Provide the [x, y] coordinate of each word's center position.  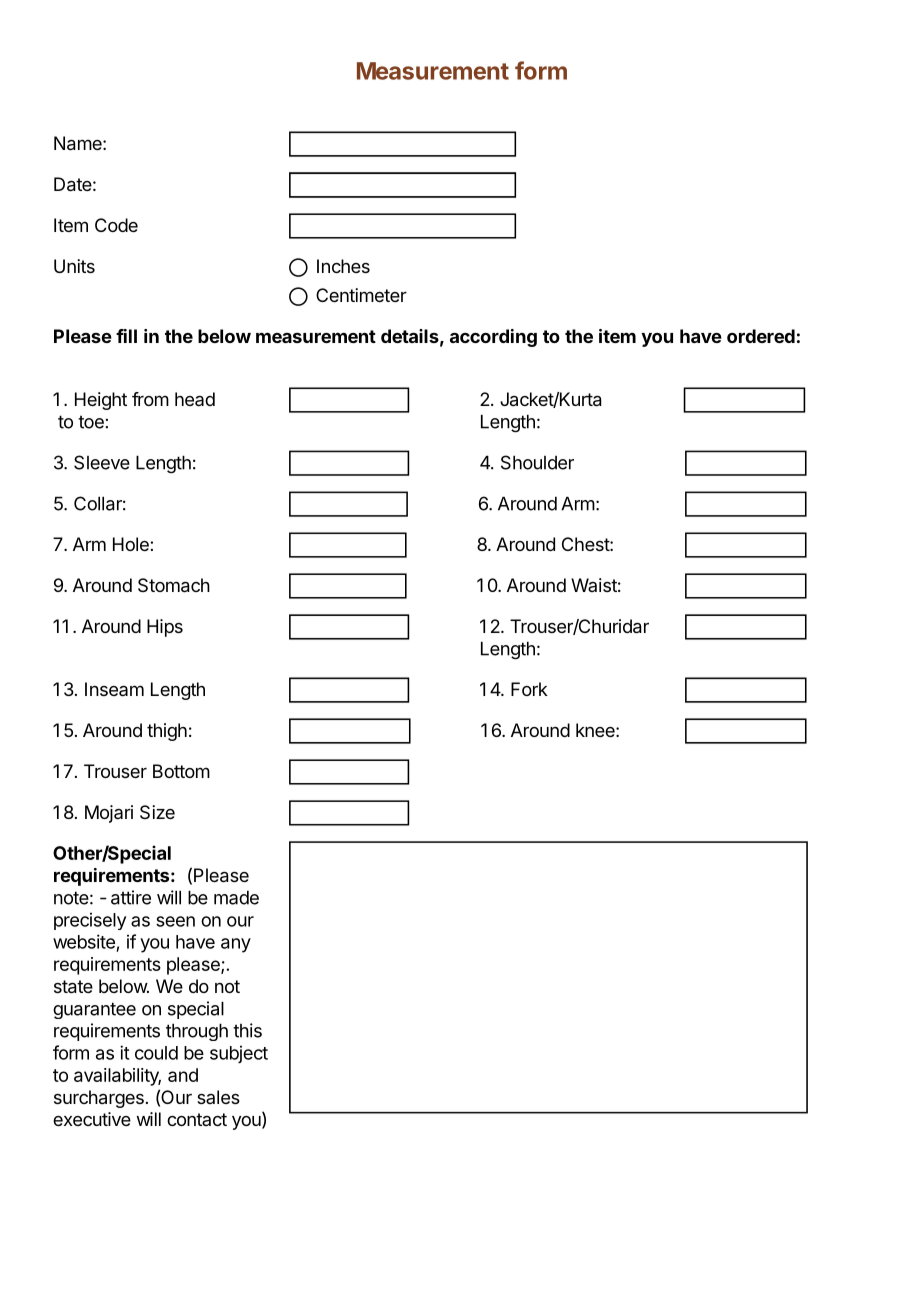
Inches [343, 266]
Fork [529, 689]
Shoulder [537, 462]
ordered [761, 336]
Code [116, 225]
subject [239, 1054]
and [183, 1075]
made [236, 897]
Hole [132, 544]
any [236, 945]
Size [157, 812]
